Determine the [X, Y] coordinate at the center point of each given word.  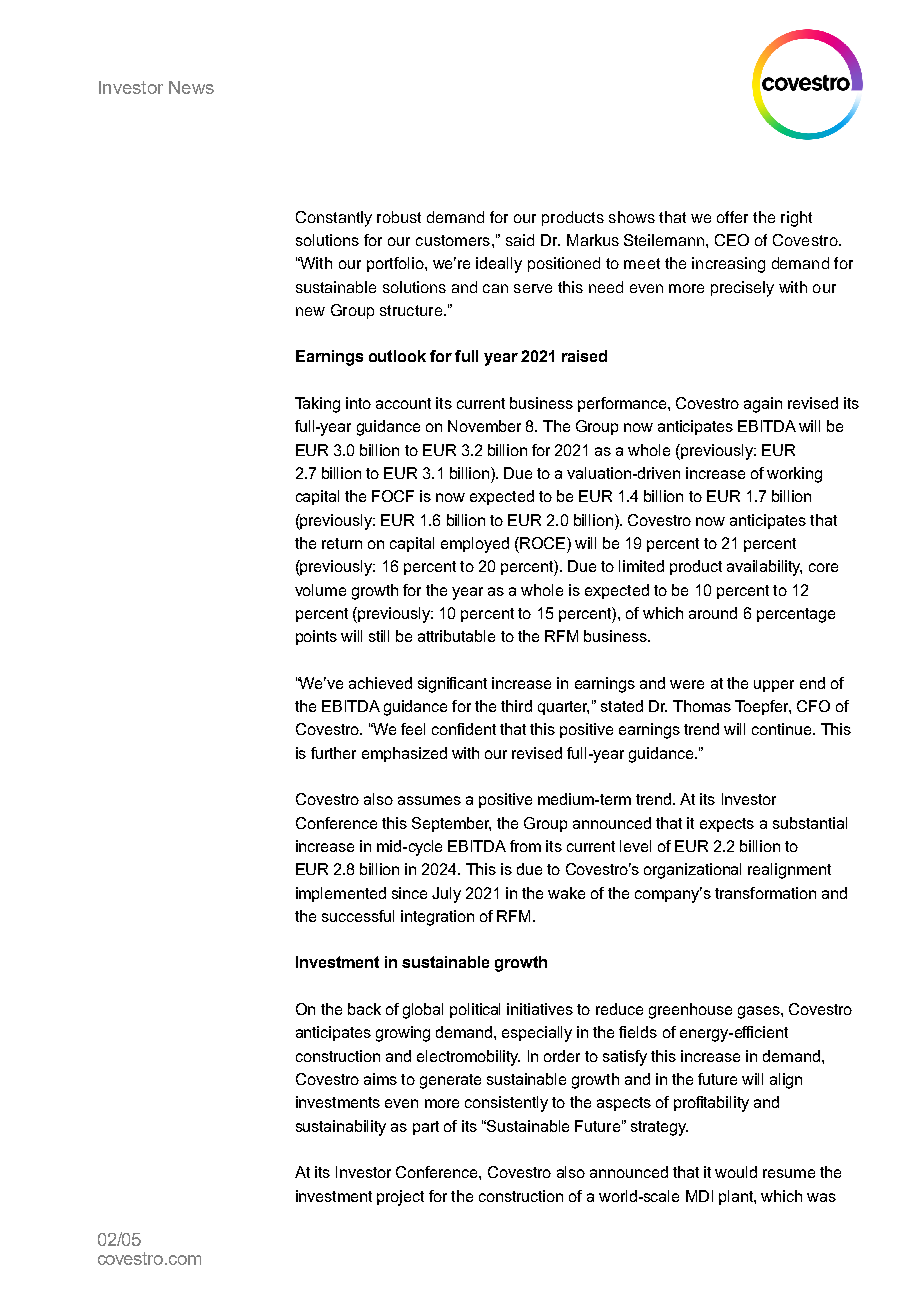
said [520, 240]
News [191, 87]
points [316, 637]
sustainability [341, 1128]
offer [732, 217]
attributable [456, 636]
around [713, 613]
